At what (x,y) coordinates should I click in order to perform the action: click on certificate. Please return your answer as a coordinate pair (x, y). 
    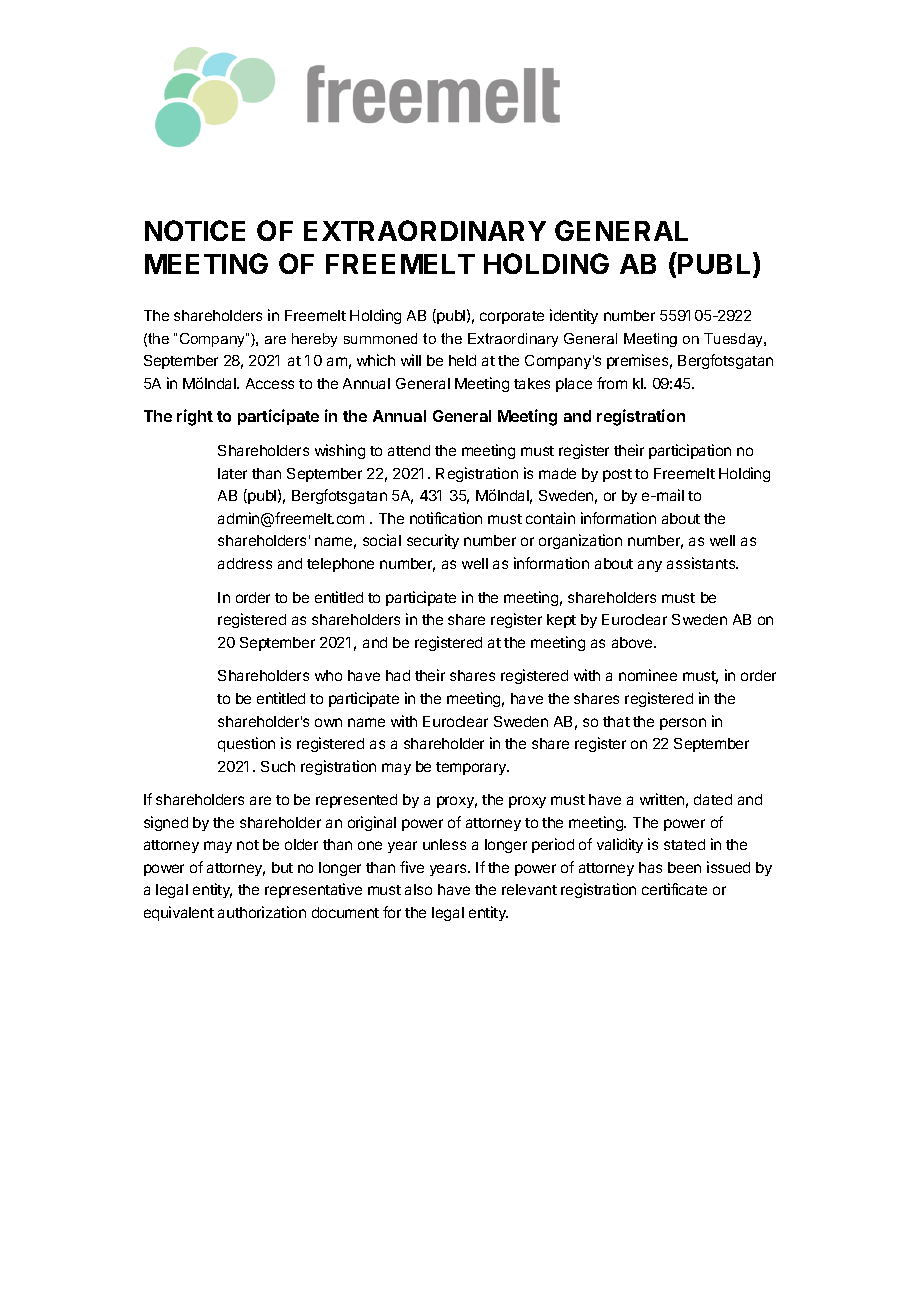
    Looking at the image, I should click on (674, 889).
